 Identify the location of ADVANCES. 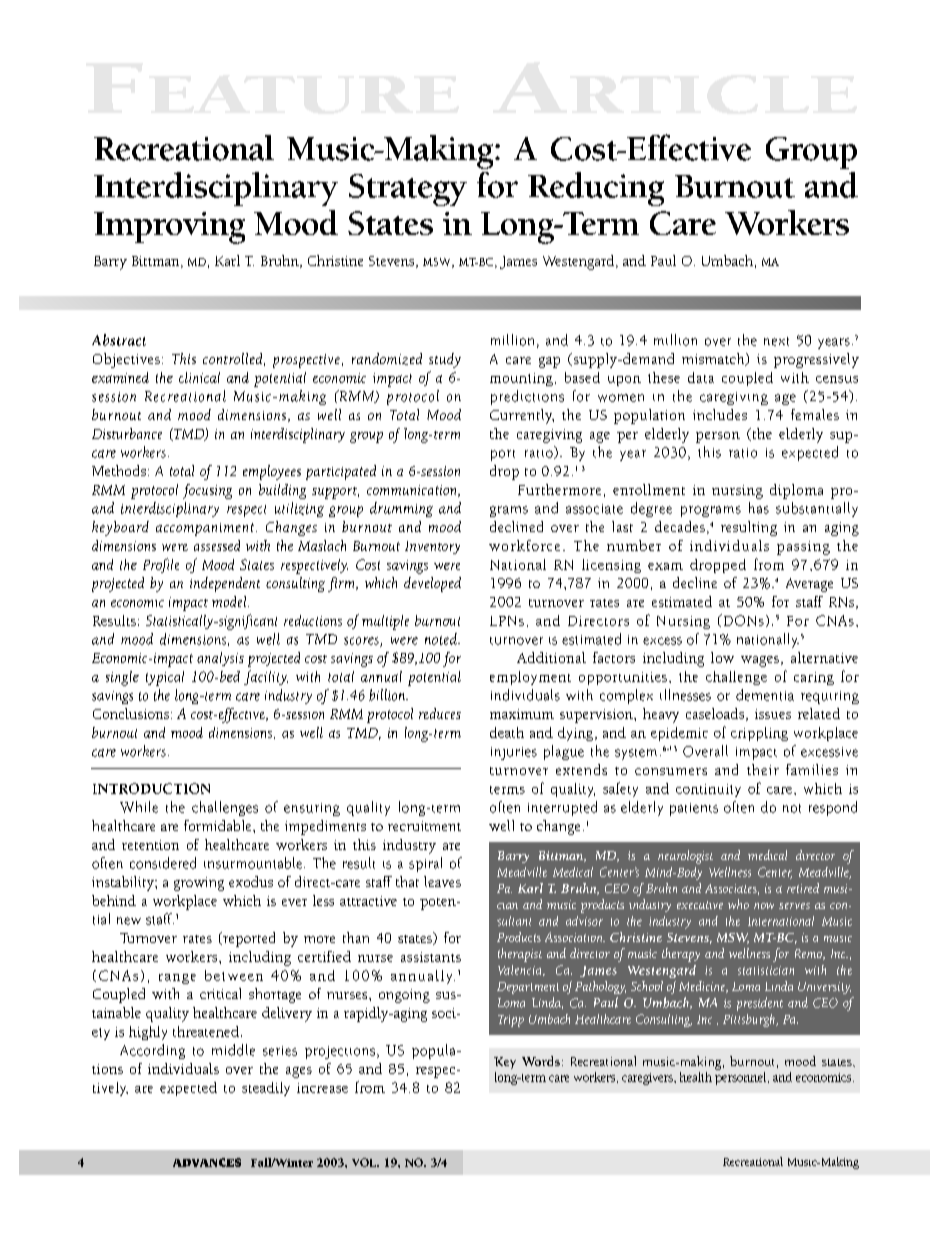
(207, 1162).
